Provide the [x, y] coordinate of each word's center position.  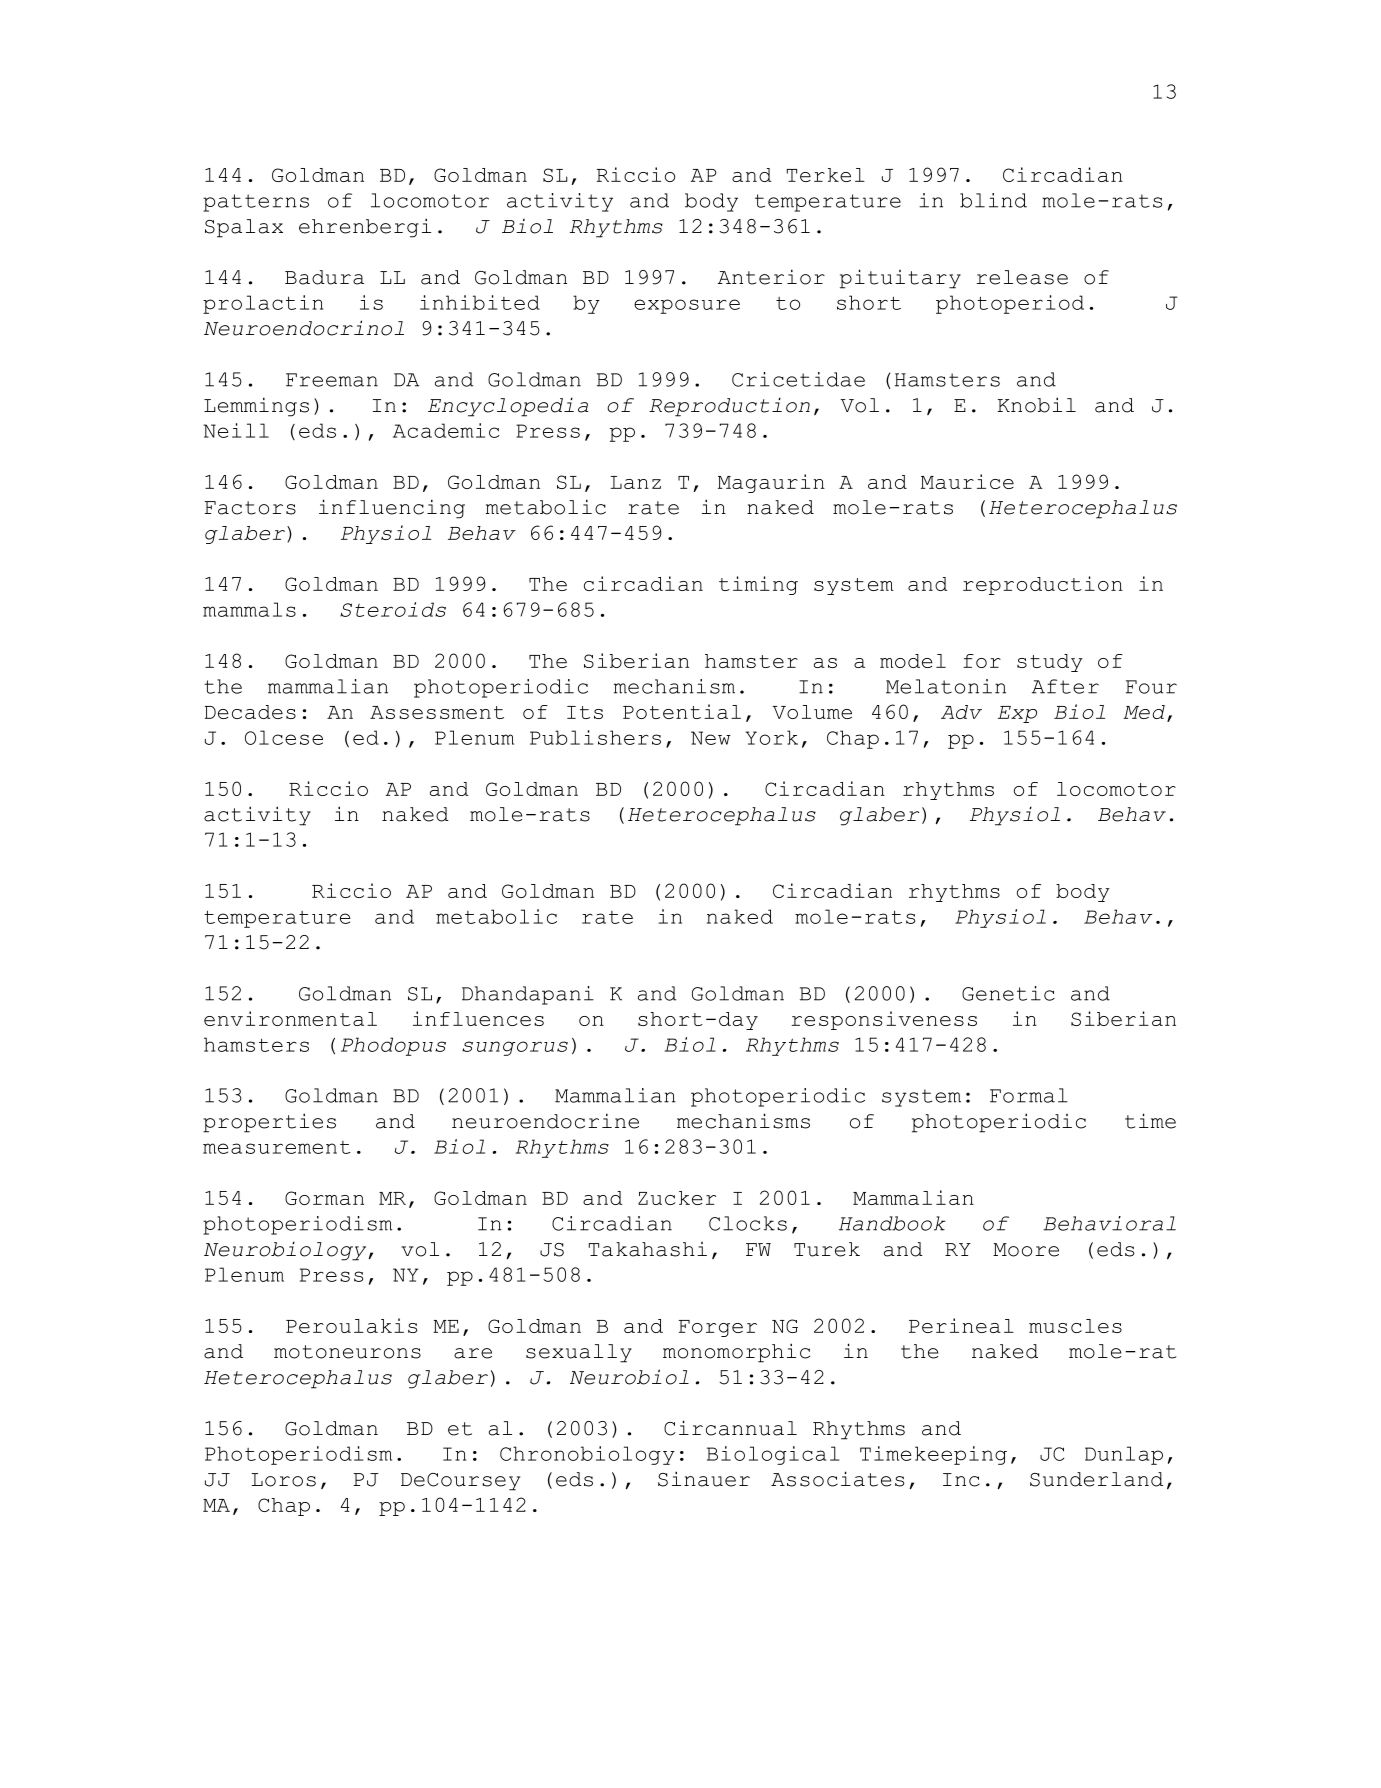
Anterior [771, 277]
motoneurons [347, 1352]
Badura [324, 277]
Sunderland [1096, 1479]
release [1022, 277]
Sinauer [704, 1479]
